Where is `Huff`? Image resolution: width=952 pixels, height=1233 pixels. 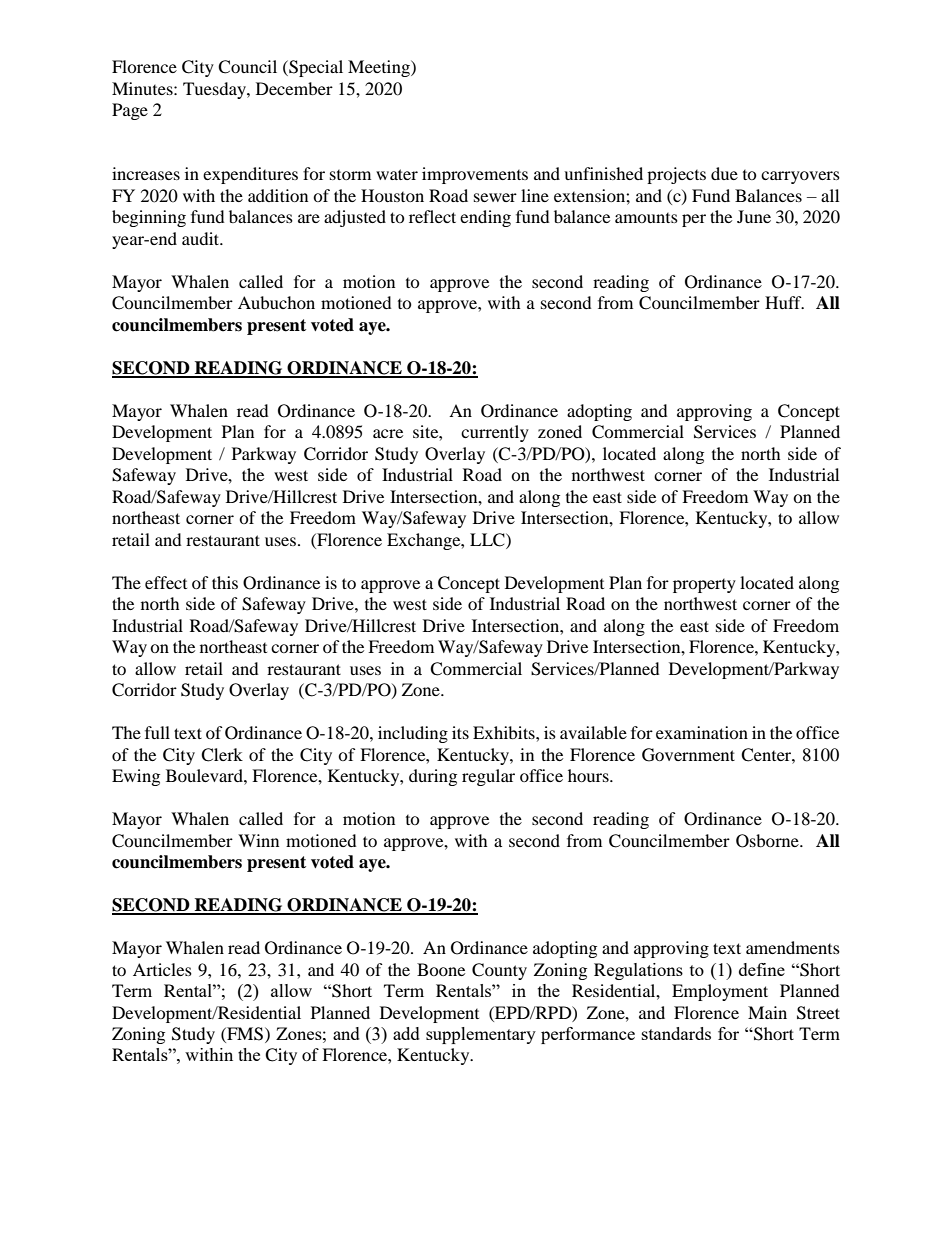 Huff is located at coordinates (784, 302).
